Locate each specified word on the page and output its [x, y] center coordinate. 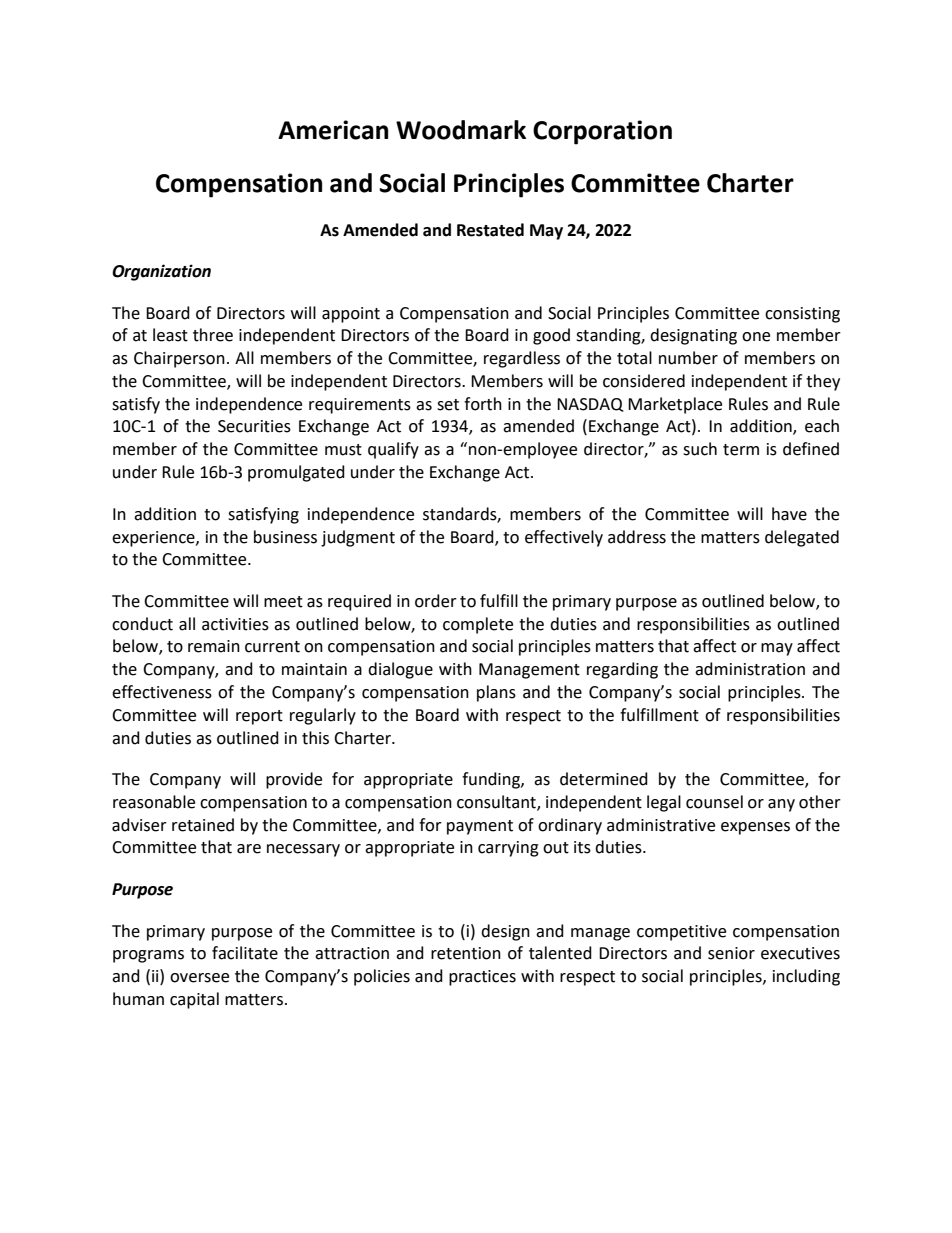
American [333, 130]
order [436, 601]
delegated [802, 538]
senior [731, 953]
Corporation [602, 132]
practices [482, 978]
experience [154, 539]
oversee [199, 978]
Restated [490, 230]
